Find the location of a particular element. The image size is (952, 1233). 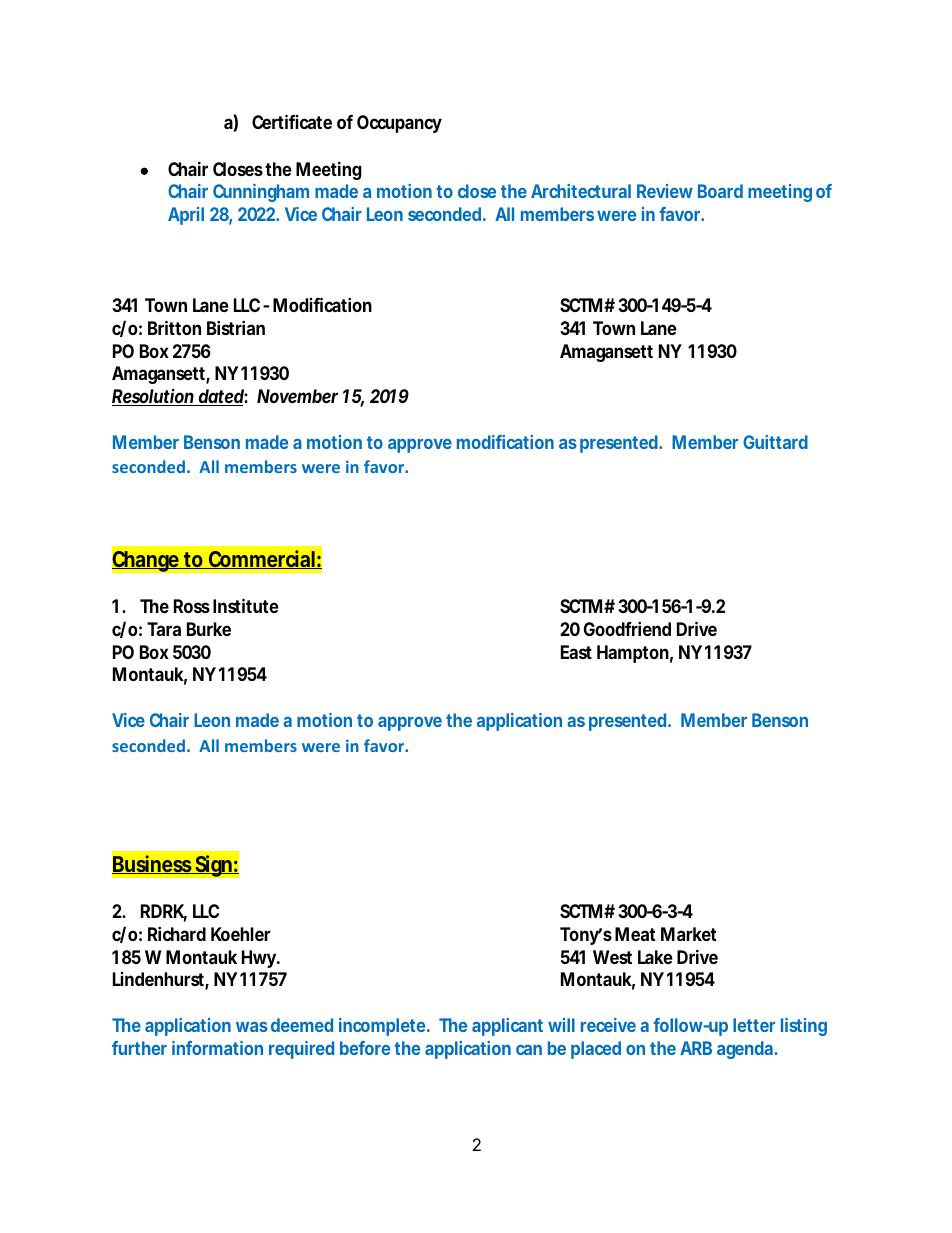

Occupancy is located at coordinates (399, 124).
